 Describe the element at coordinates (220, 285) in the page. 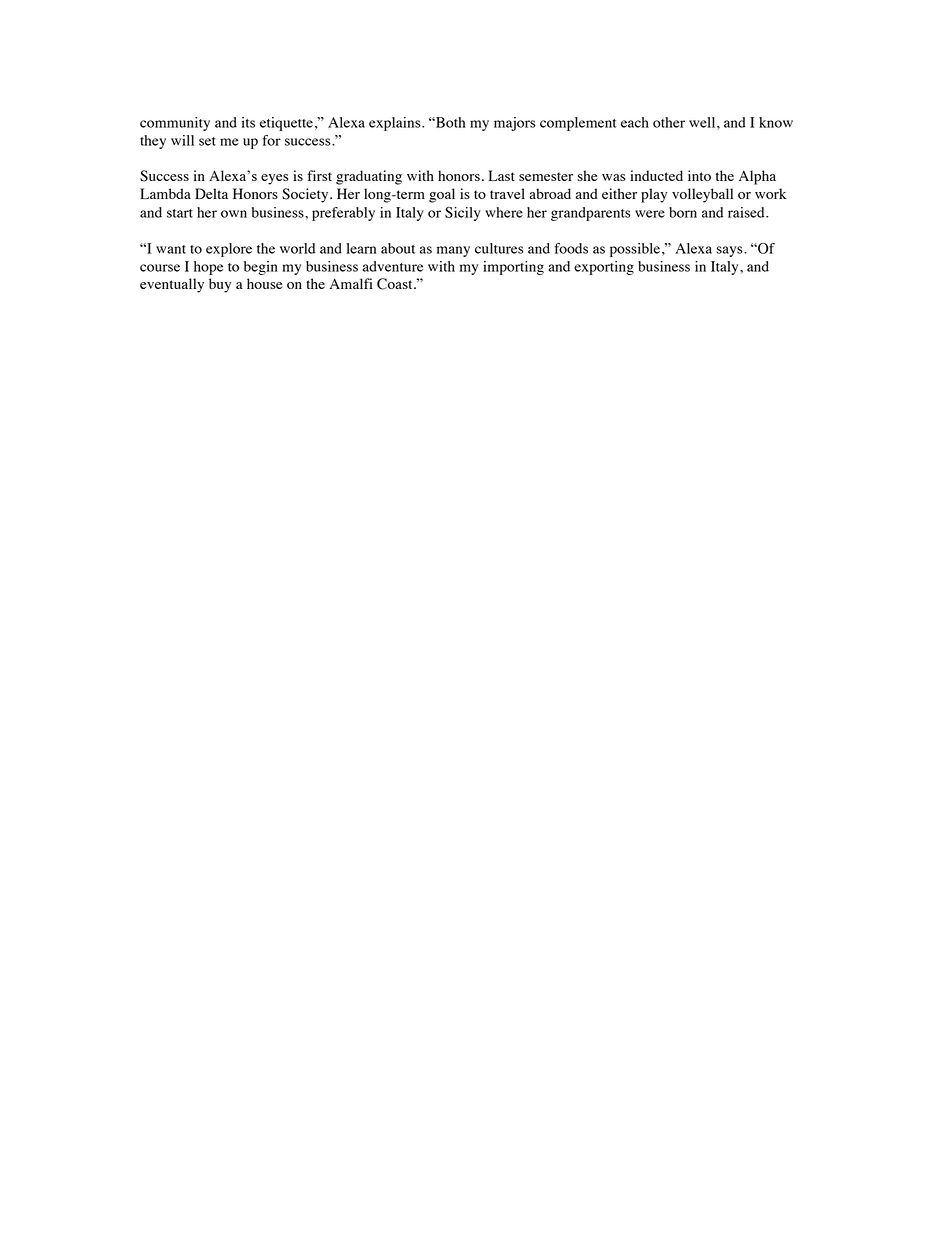

I see `buy` at that location.
